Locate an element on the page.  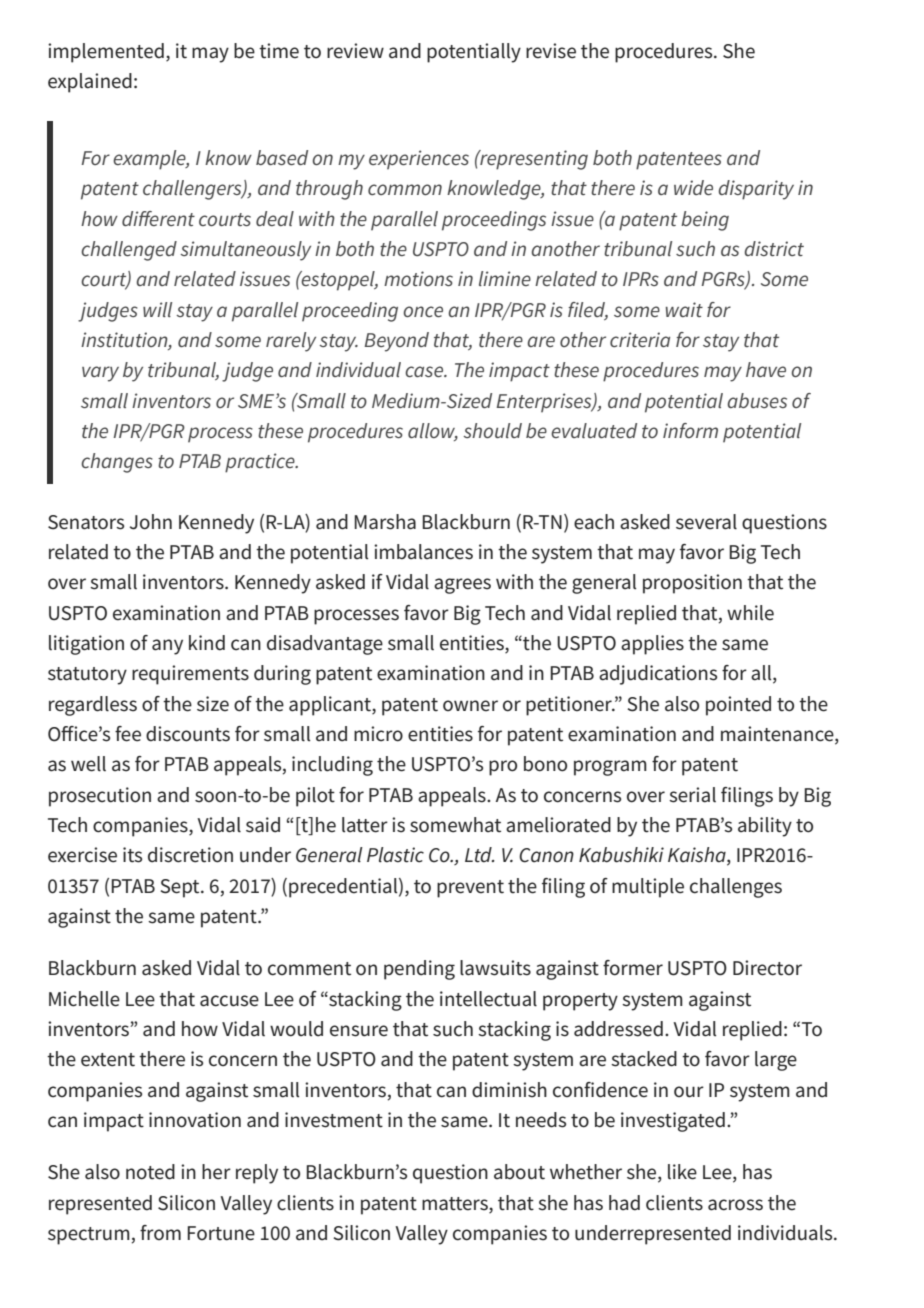
any is located at coordinates (167, 647).
